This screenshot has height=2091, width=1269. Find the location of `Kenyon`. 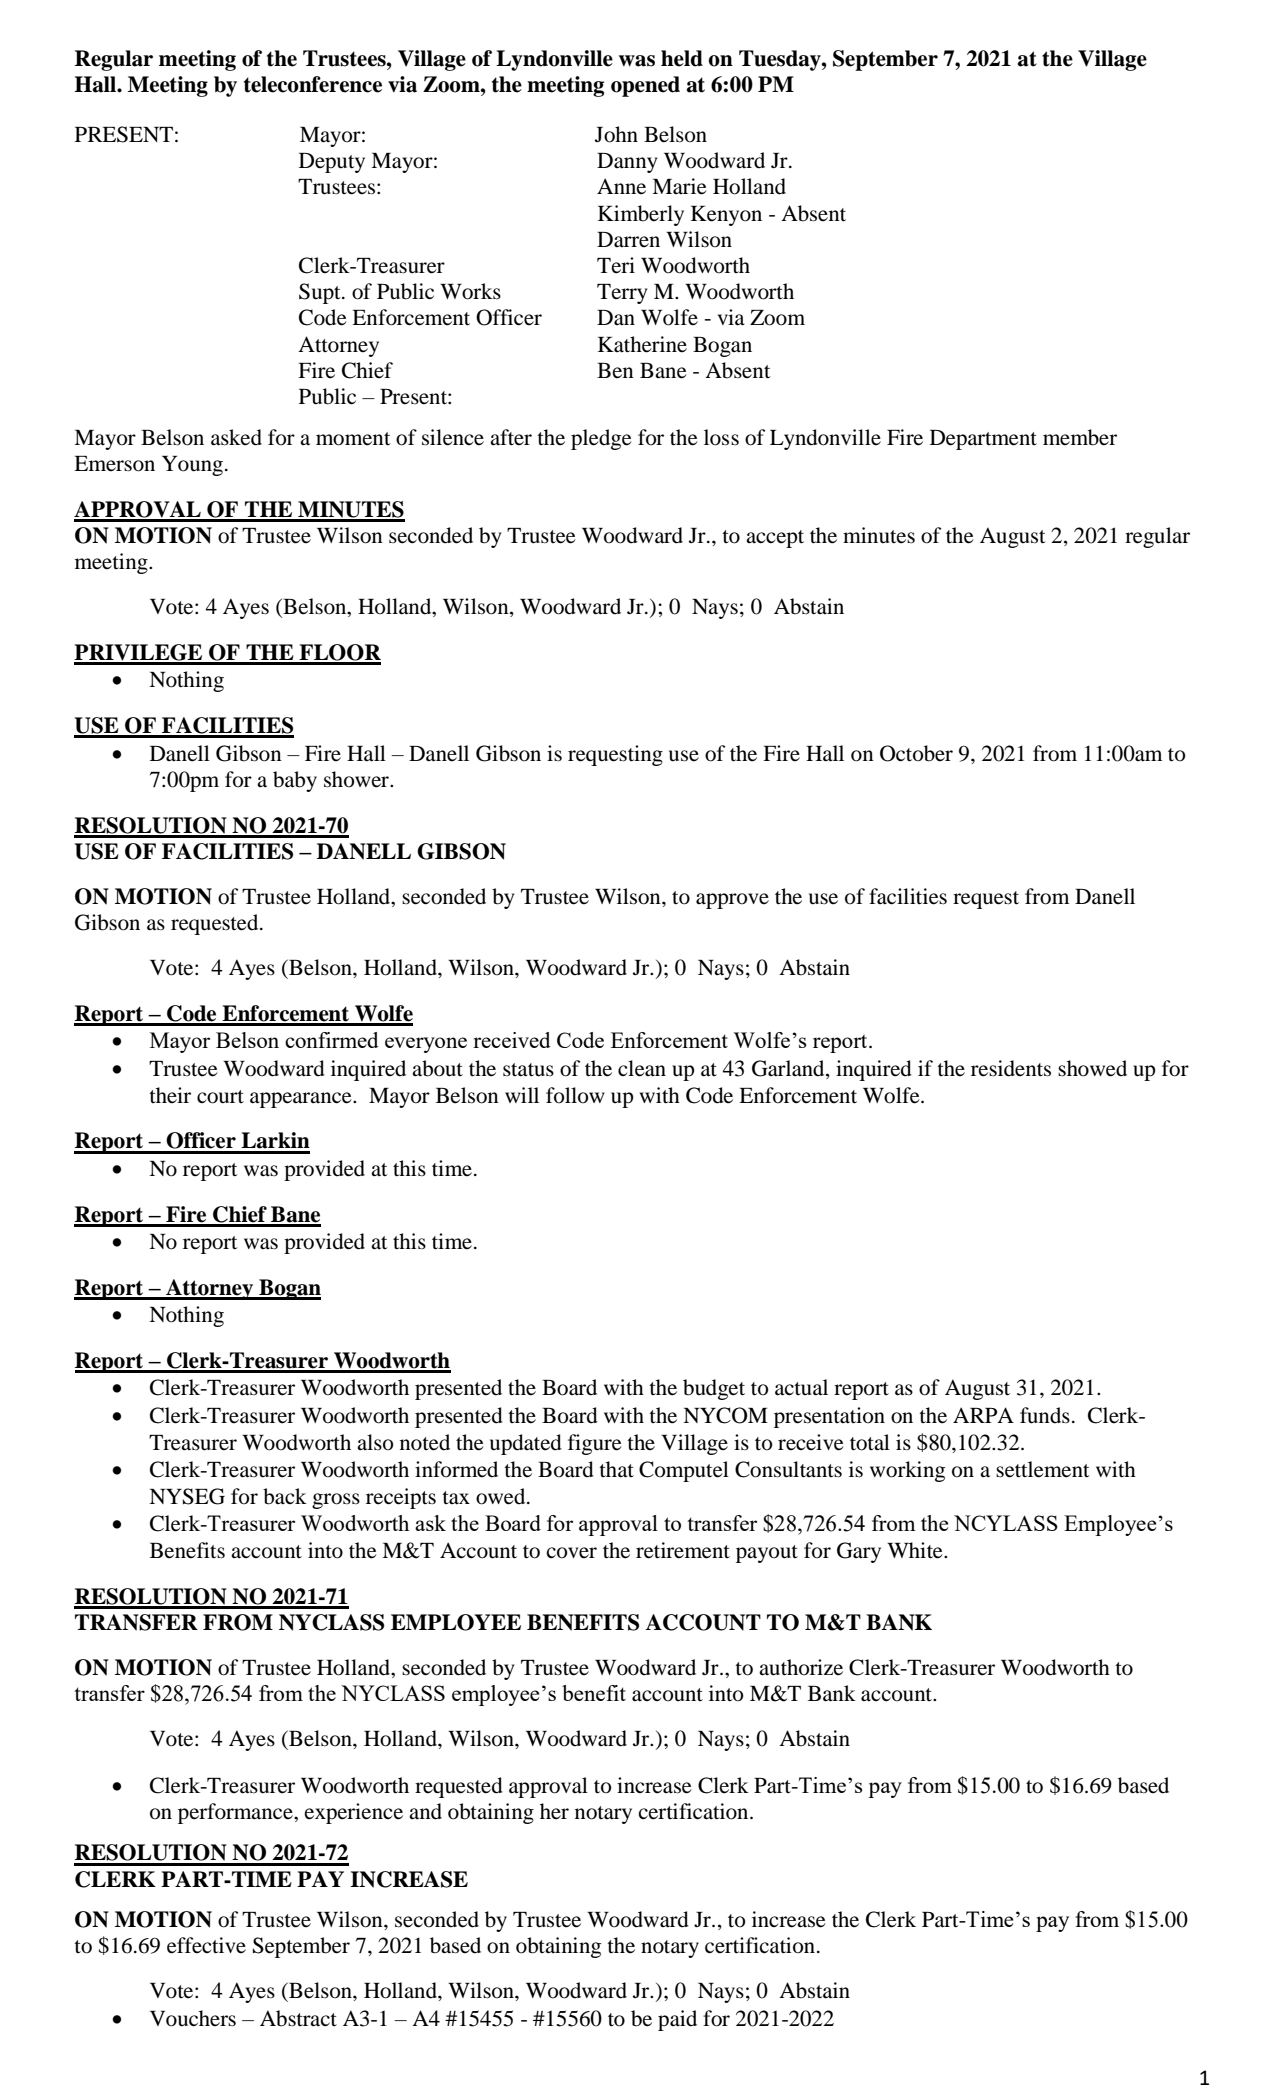

Kenyon is located at coordinates (726, 216).
